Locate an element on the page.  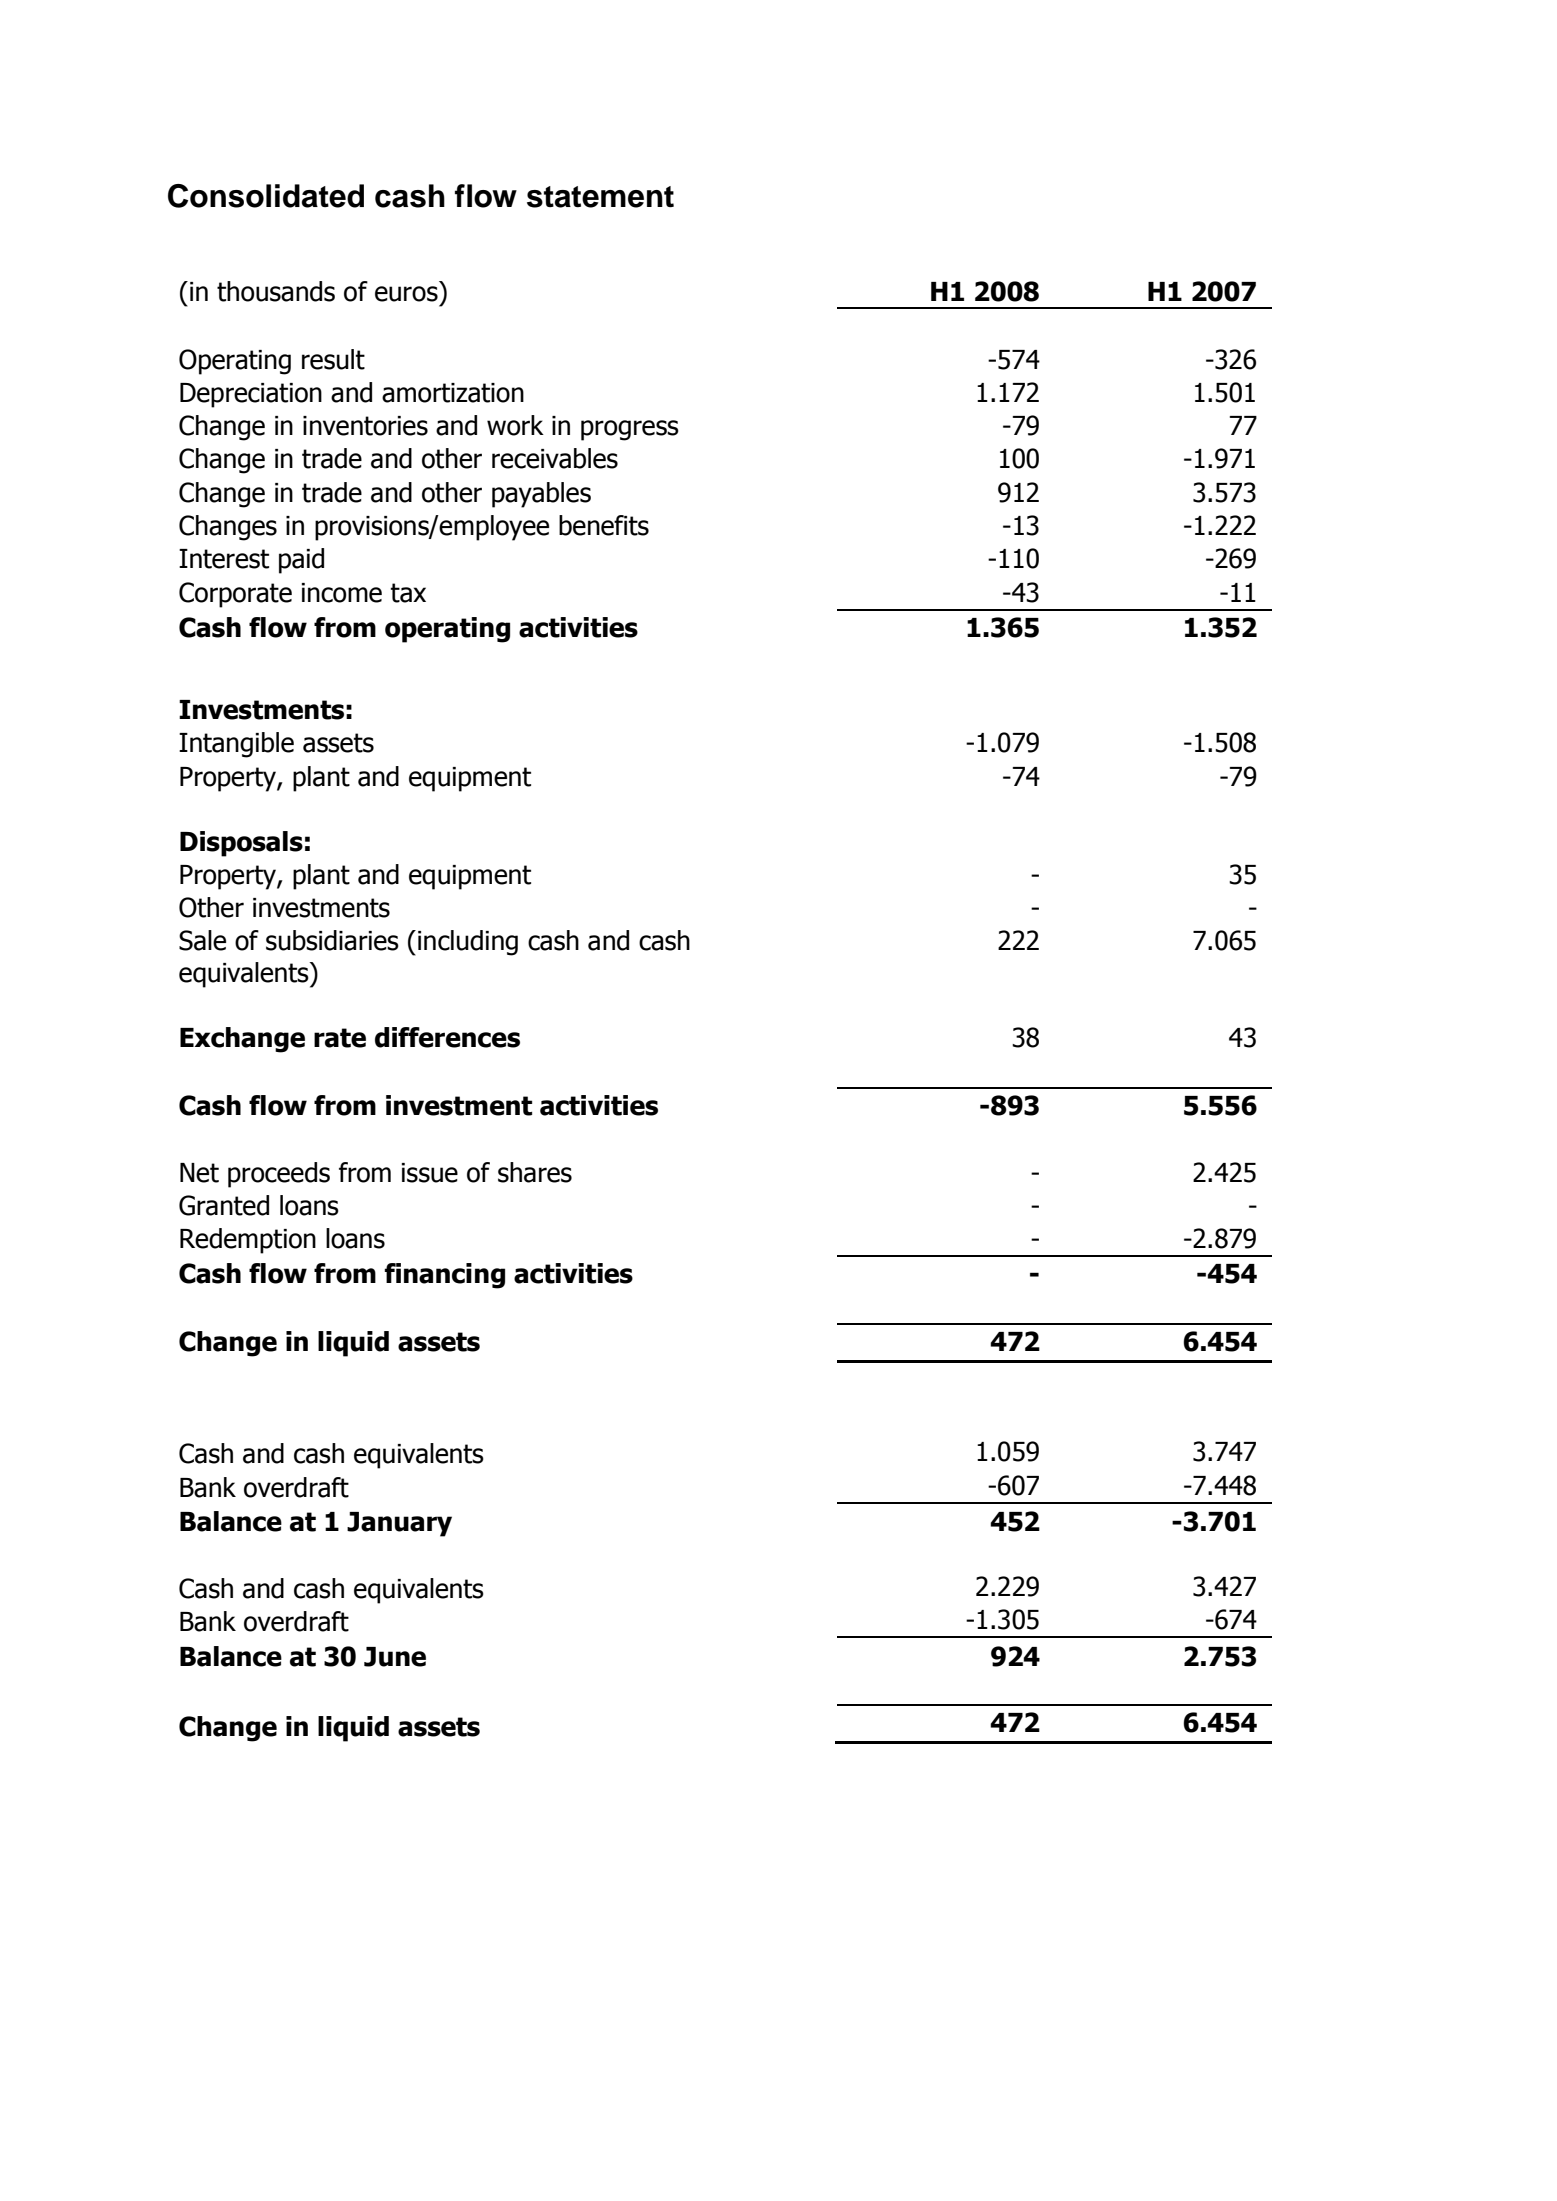
statement is located at coordinates (600, 197).
